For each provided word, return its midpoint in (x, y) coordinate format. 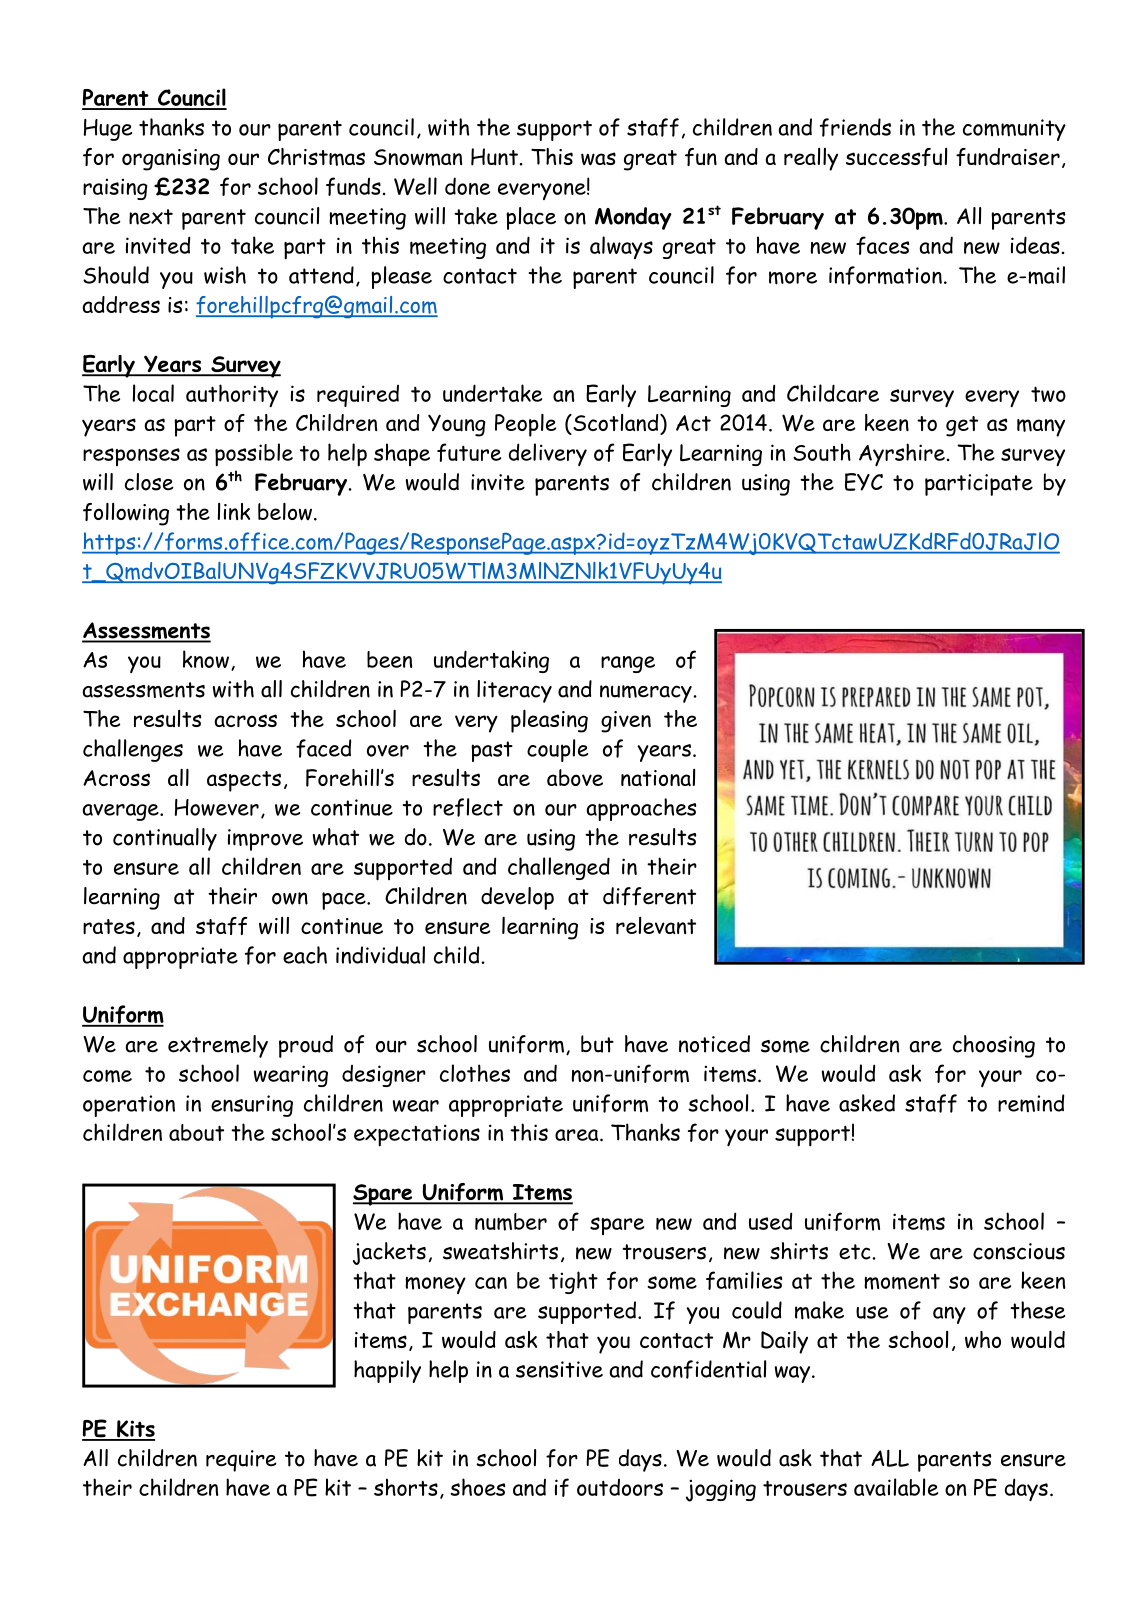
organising (171, 160)
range (628, 664)
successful (896, 157)
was (598, 159)
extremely (218, 1046)
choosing (994, 1046)
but (597, 1044)
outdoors (620, 1487)
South (822, 452)
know (206, 659)
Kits (135, 1430)
